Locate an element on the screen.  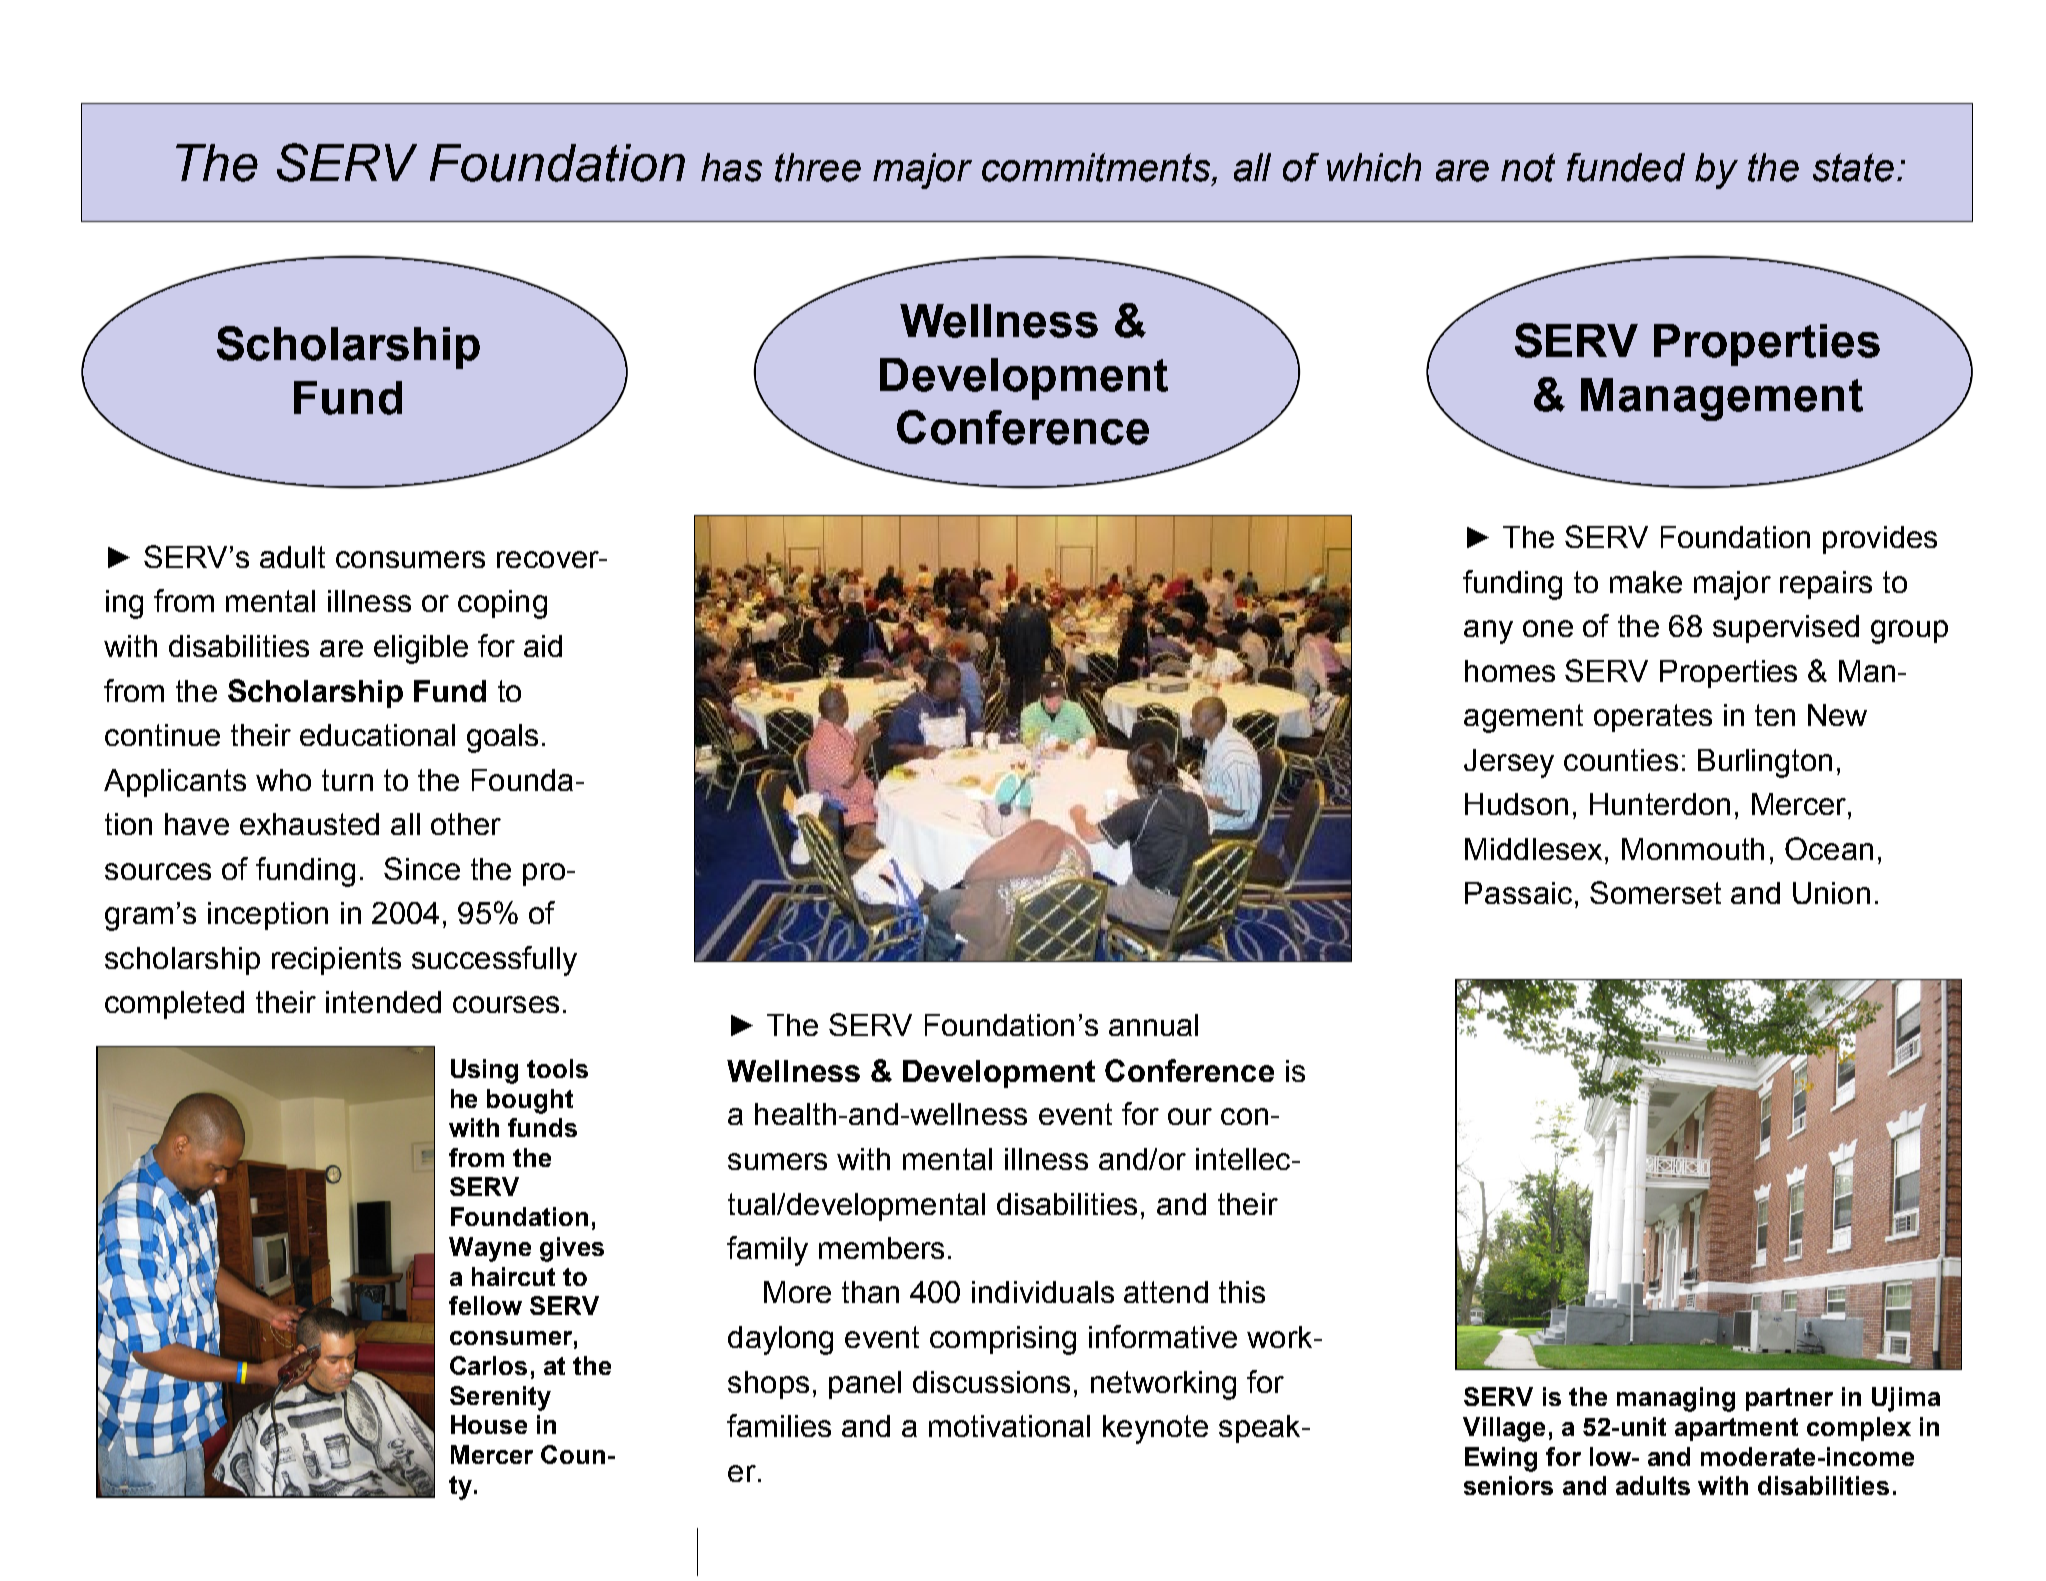
has is located at coordinates (731, 167).
